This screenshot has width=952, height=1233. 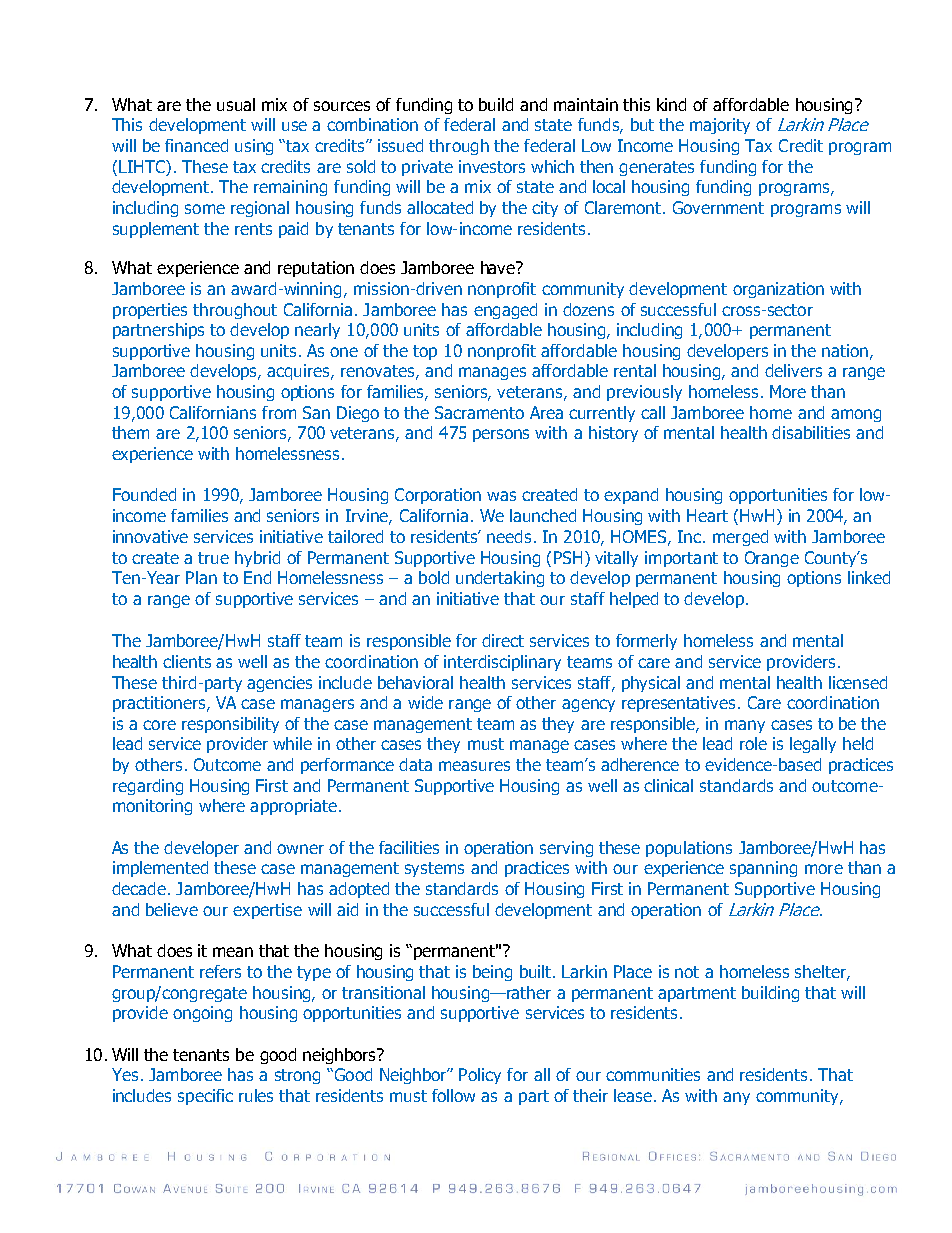 What do you see at coordinates (720, 126) in the screenshot?
I see `majority` at bounding box center [720, 126].
